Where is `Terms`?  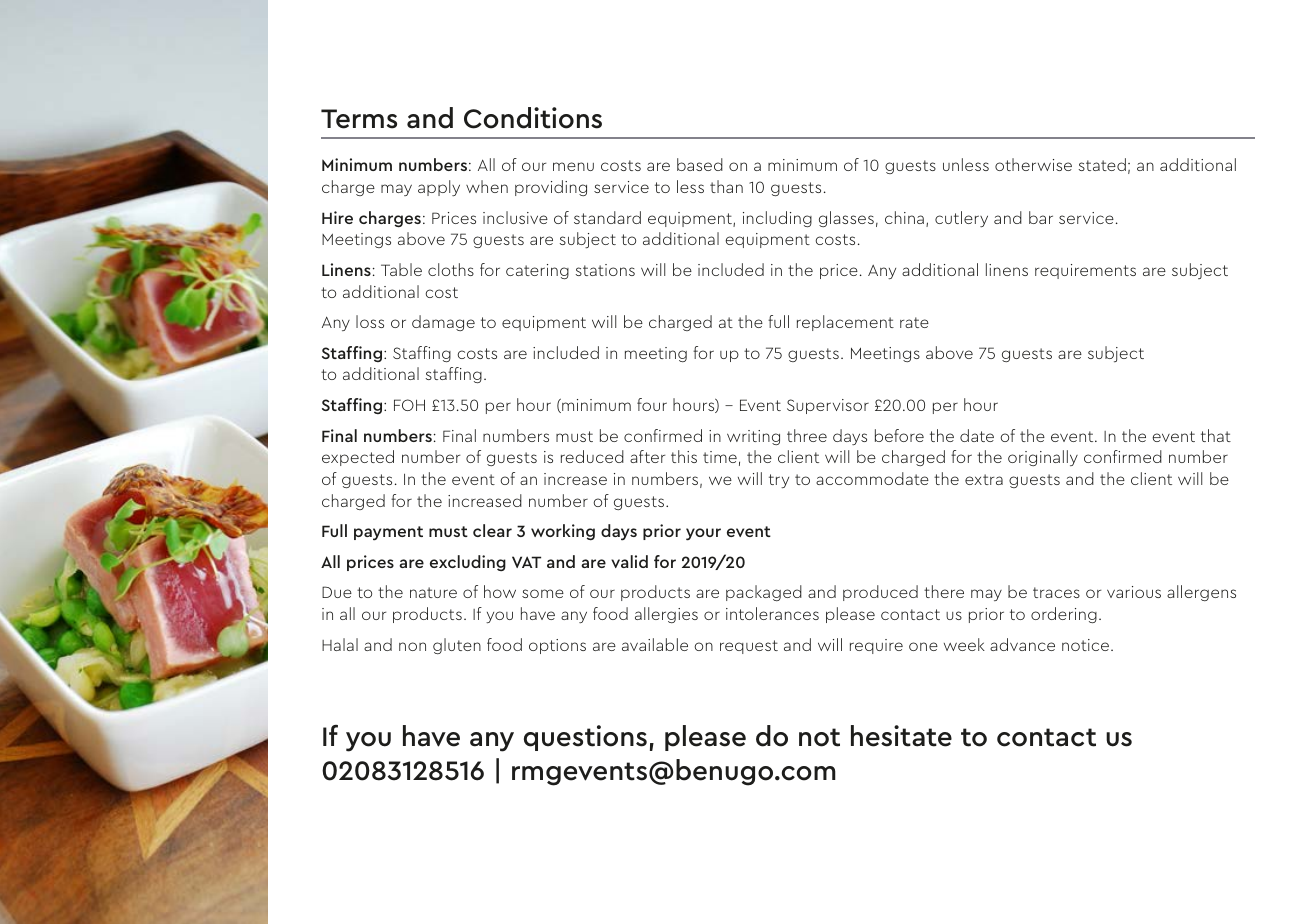
Terms is located at coordinates (359, 119).
